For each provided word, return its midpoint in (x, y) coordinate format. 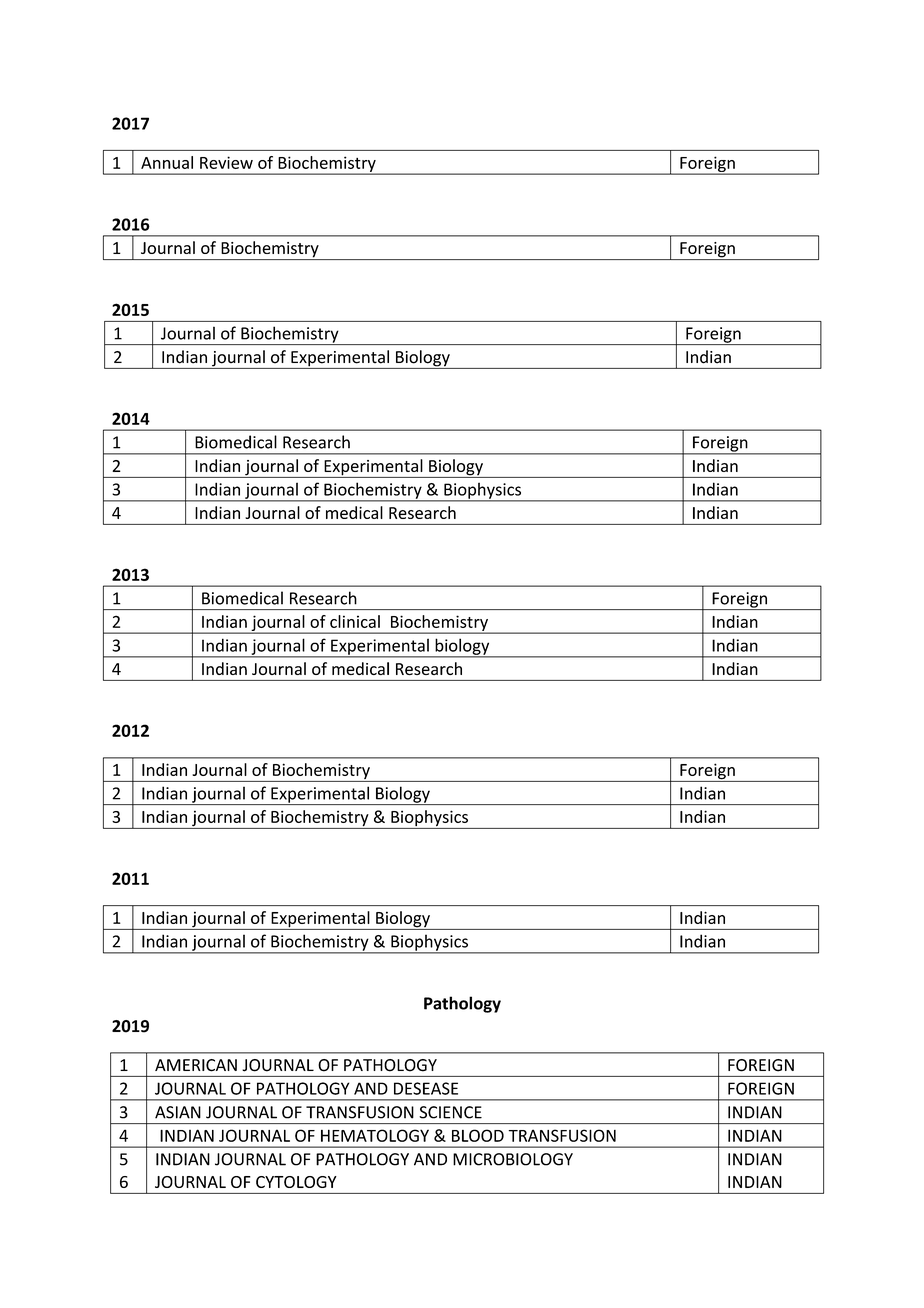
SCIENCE (450, 1112)
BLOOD (478, 1135)
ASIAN (178, 1112)
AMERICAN (196, 1065)
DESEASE (426, 1088)
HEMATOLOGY (375, 1135)
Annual (167, 162)
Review (226, 162)
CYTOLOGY (296, 1182)
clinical (355, 621)
